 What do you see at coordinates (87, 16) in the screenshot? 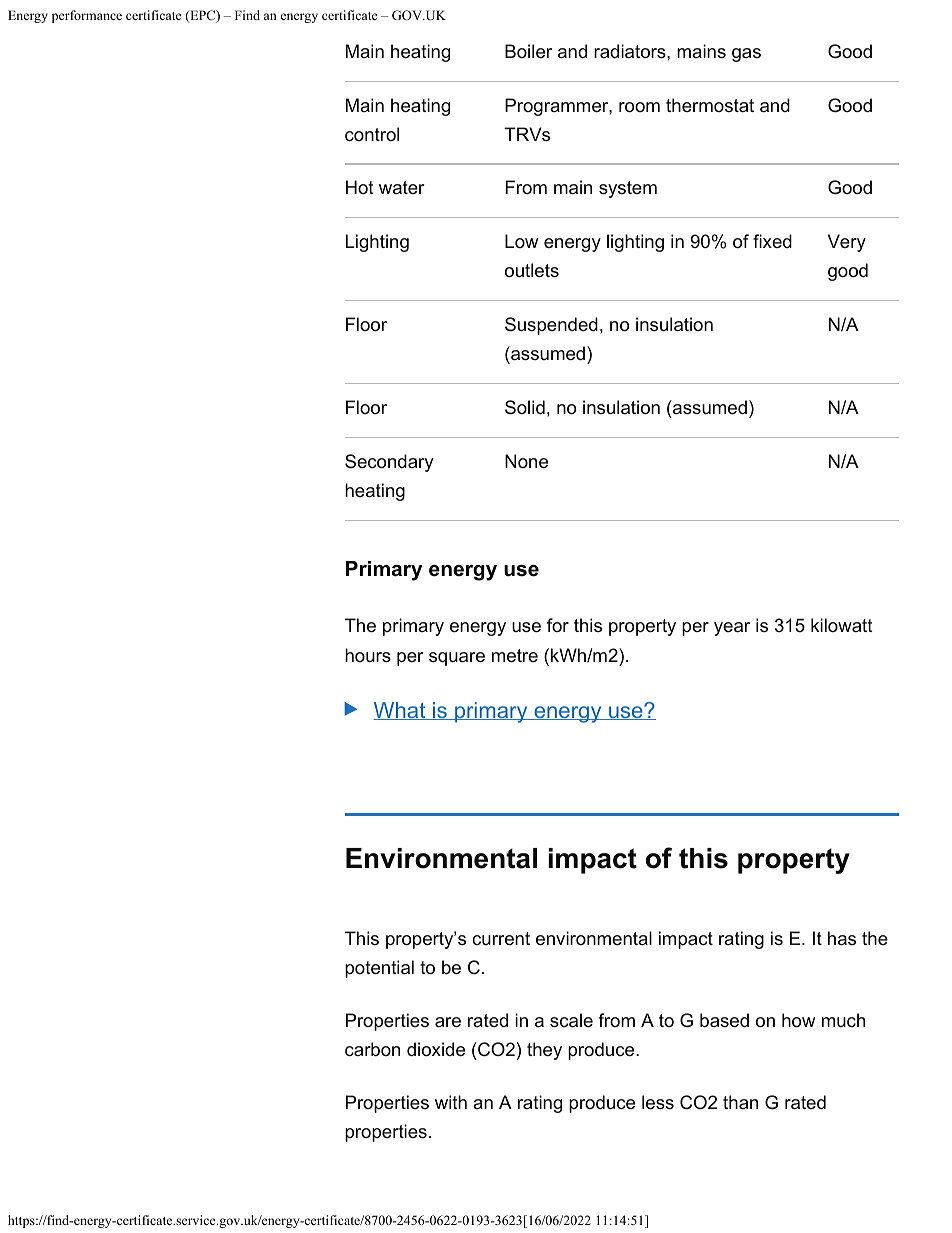
I see `performance` at bounding box center [87, 16].
